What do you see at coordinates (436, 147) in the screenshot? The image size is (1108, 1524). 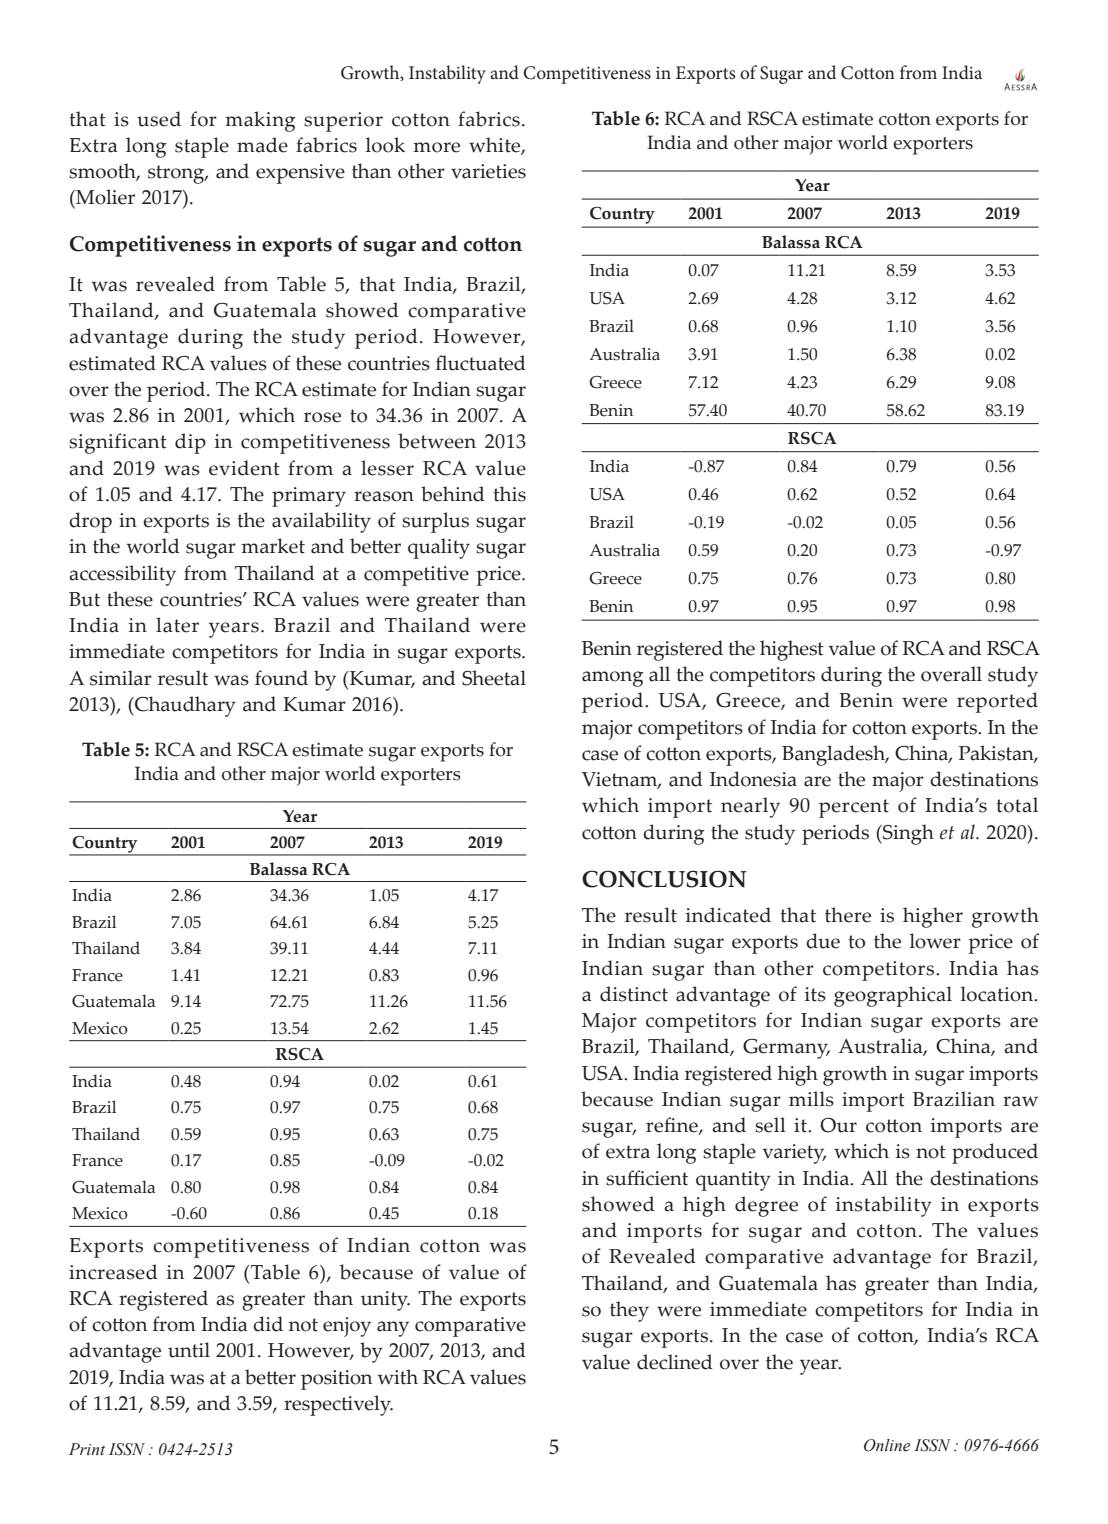 I see `more` at bounding box center [436, 147].
